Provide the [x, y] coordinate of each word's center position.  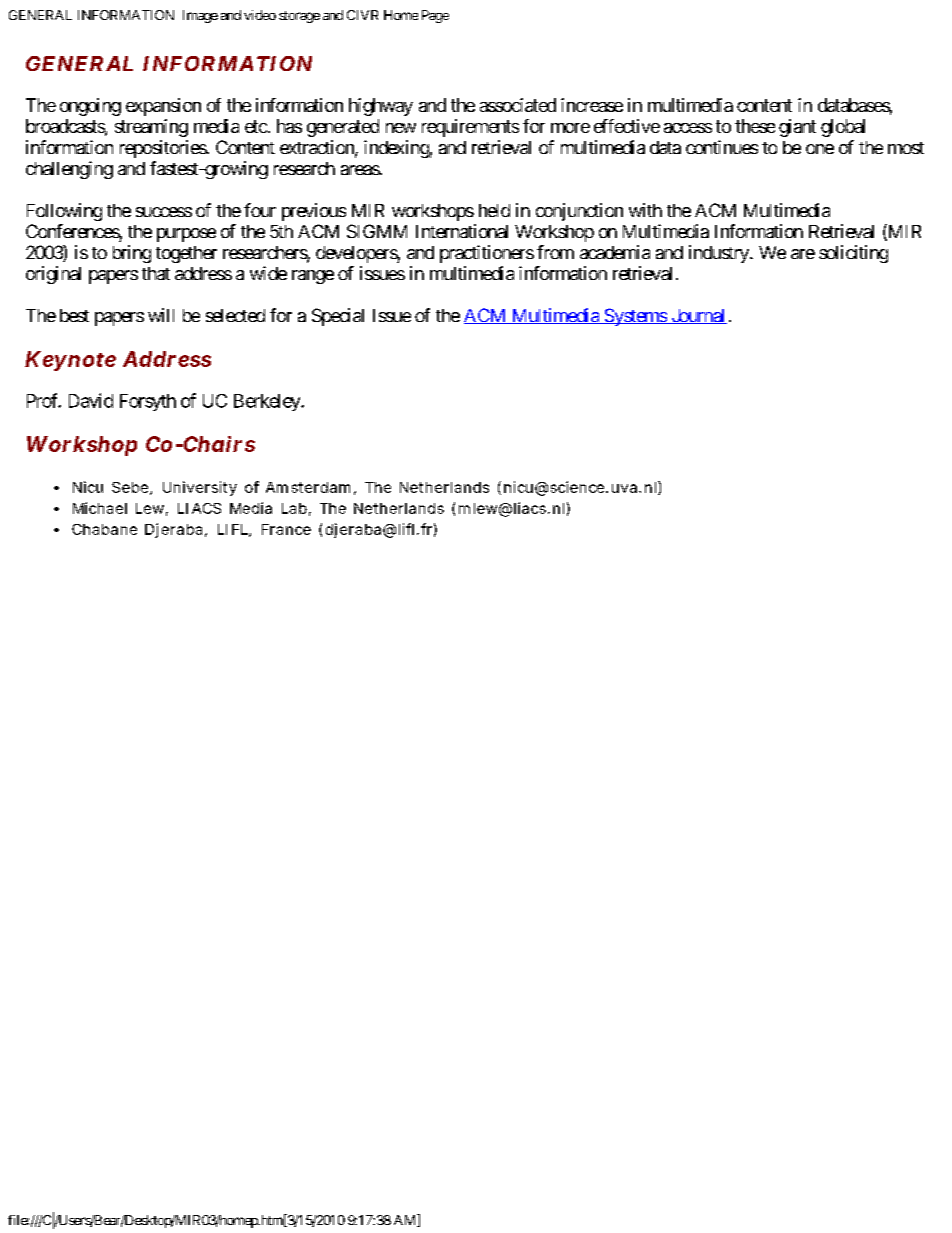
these [755, 126]
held [494, 210]
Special [338, 317]
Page [435, 16]
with [645, 210]
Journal [698, 316]
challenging [69, 170]
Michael [100, 508]
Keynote [70, 361]
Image [200, 16]
